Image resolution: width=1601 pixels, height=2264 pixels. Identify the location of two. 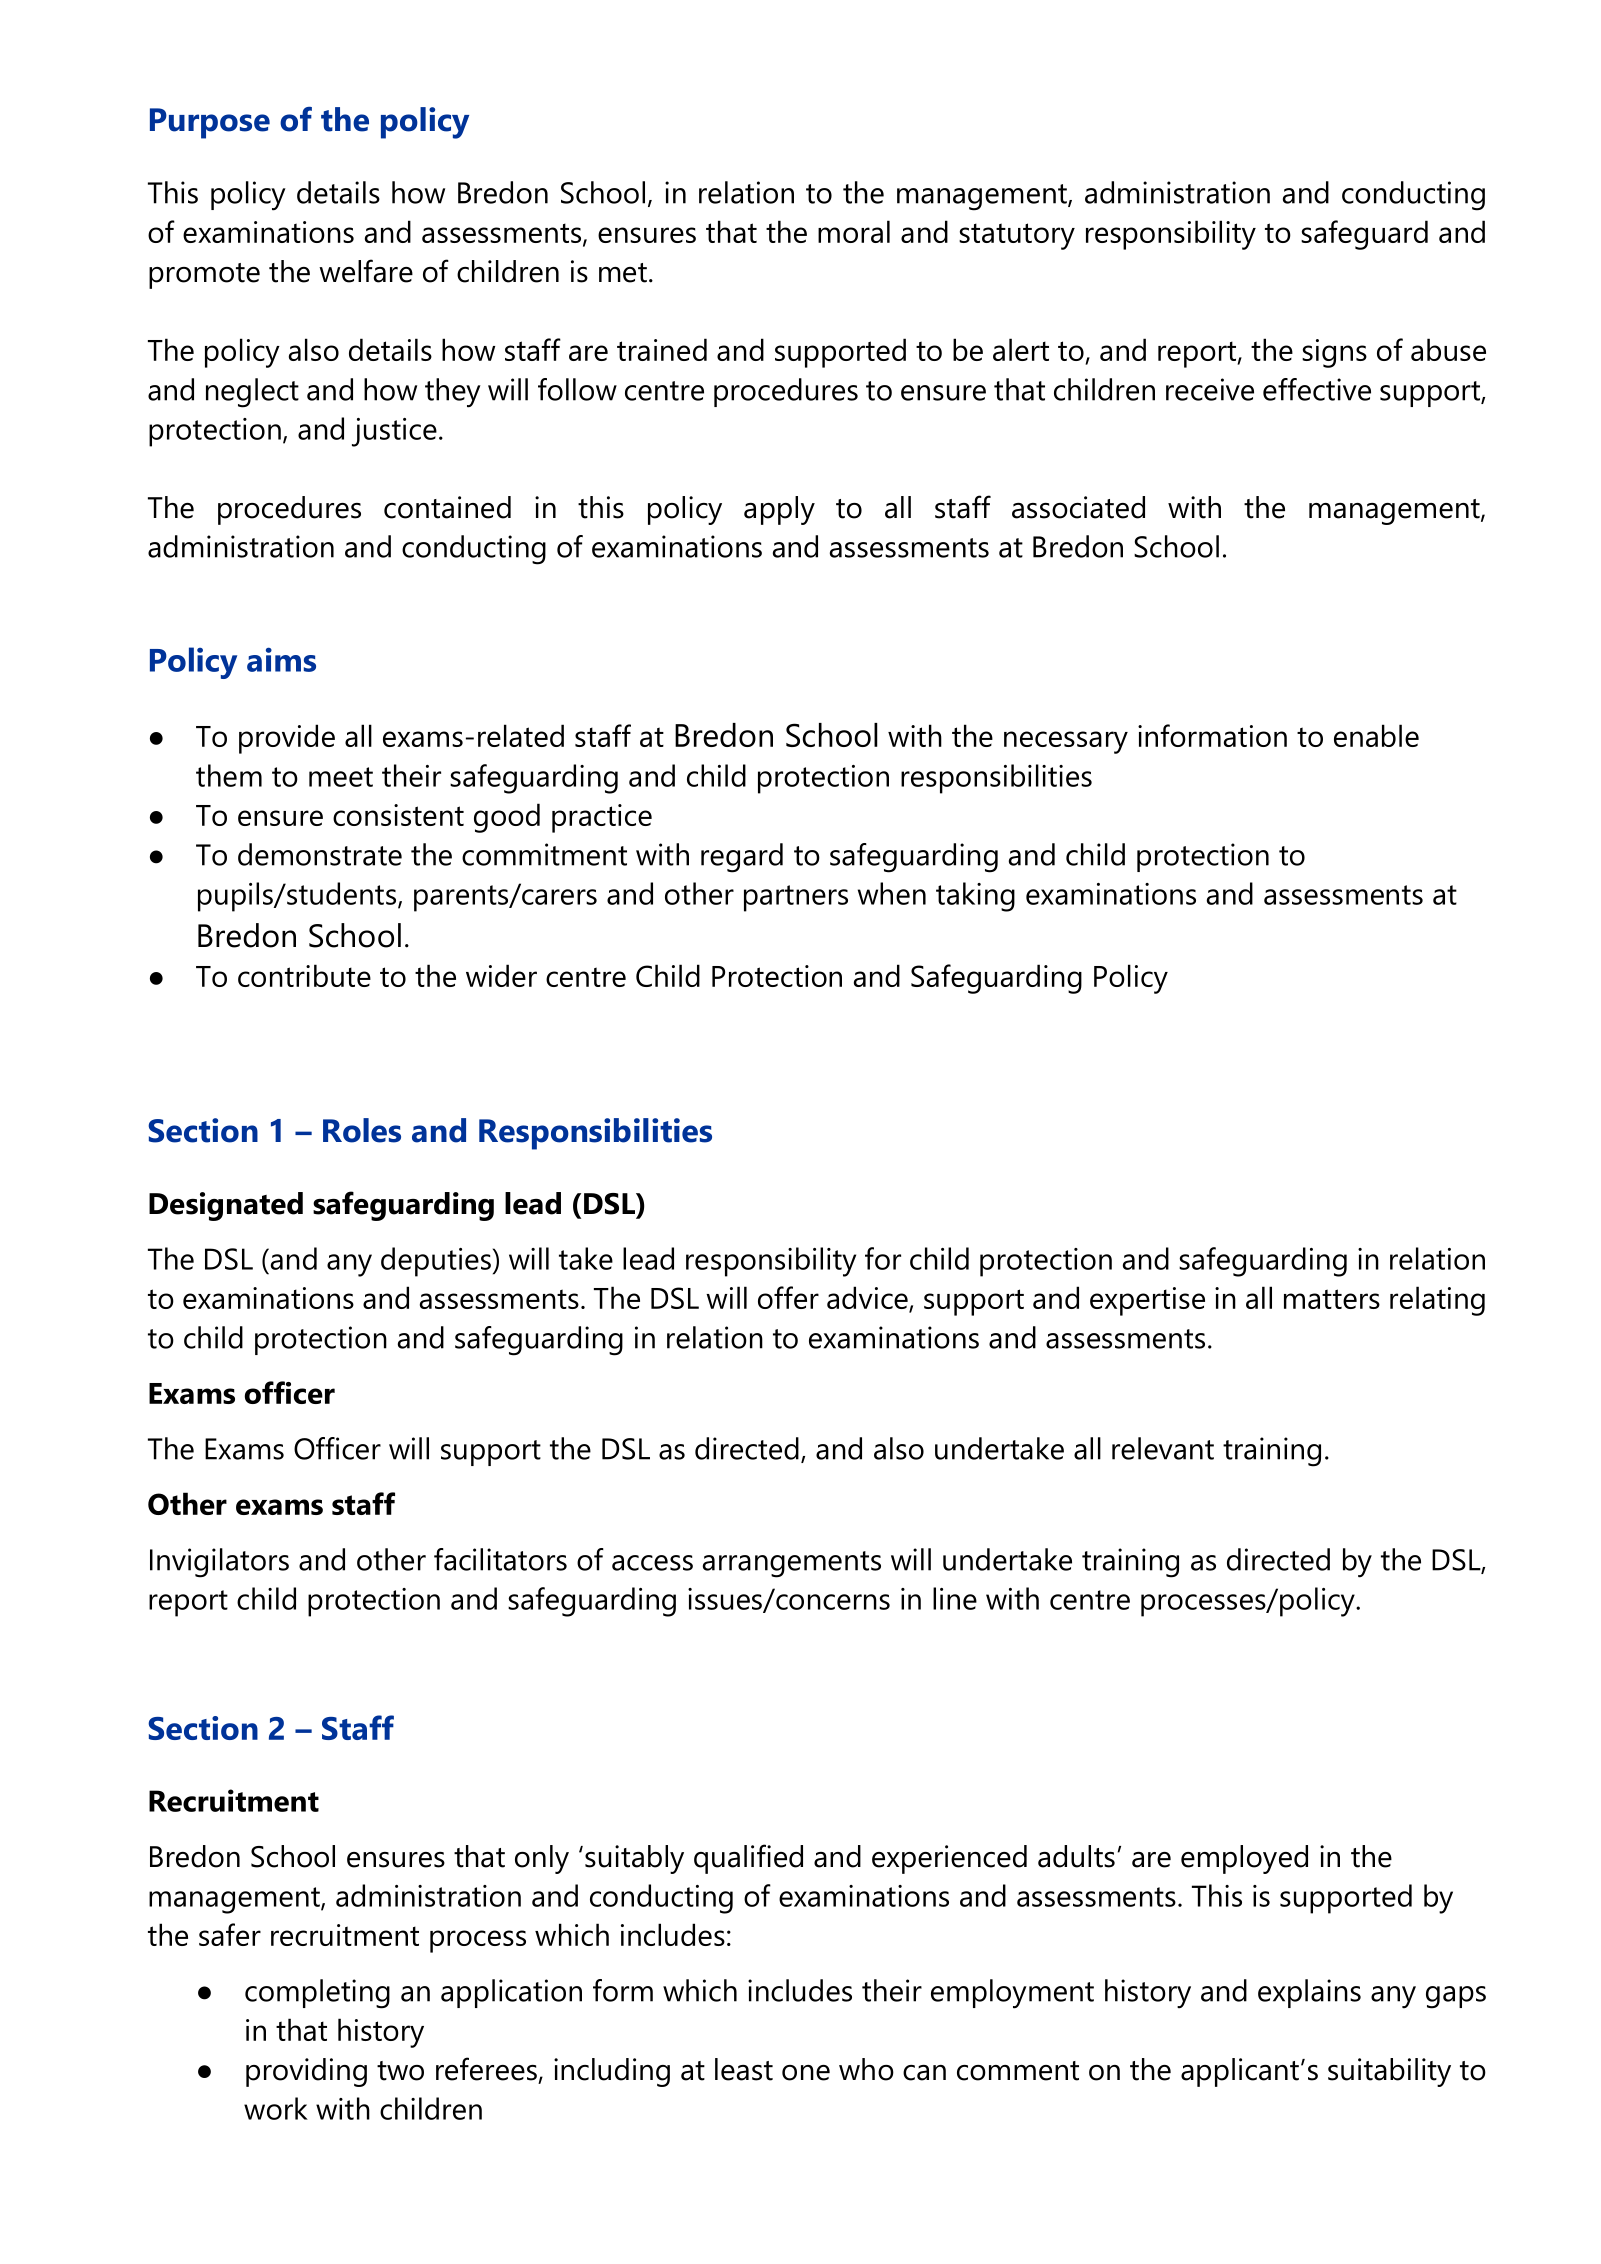
(400, 2071).
